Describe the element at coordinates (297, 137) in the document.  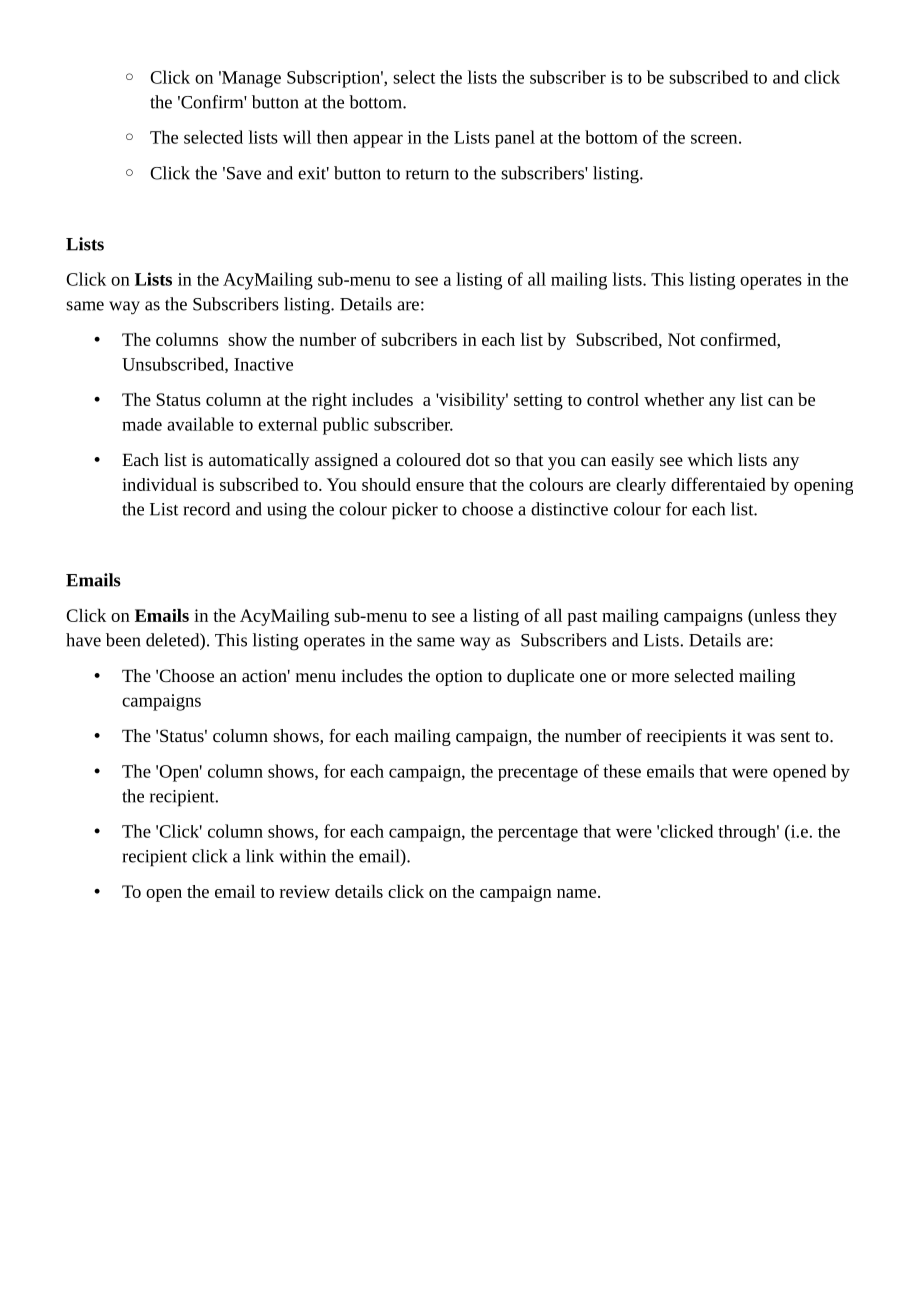
I see `will` at that location.
